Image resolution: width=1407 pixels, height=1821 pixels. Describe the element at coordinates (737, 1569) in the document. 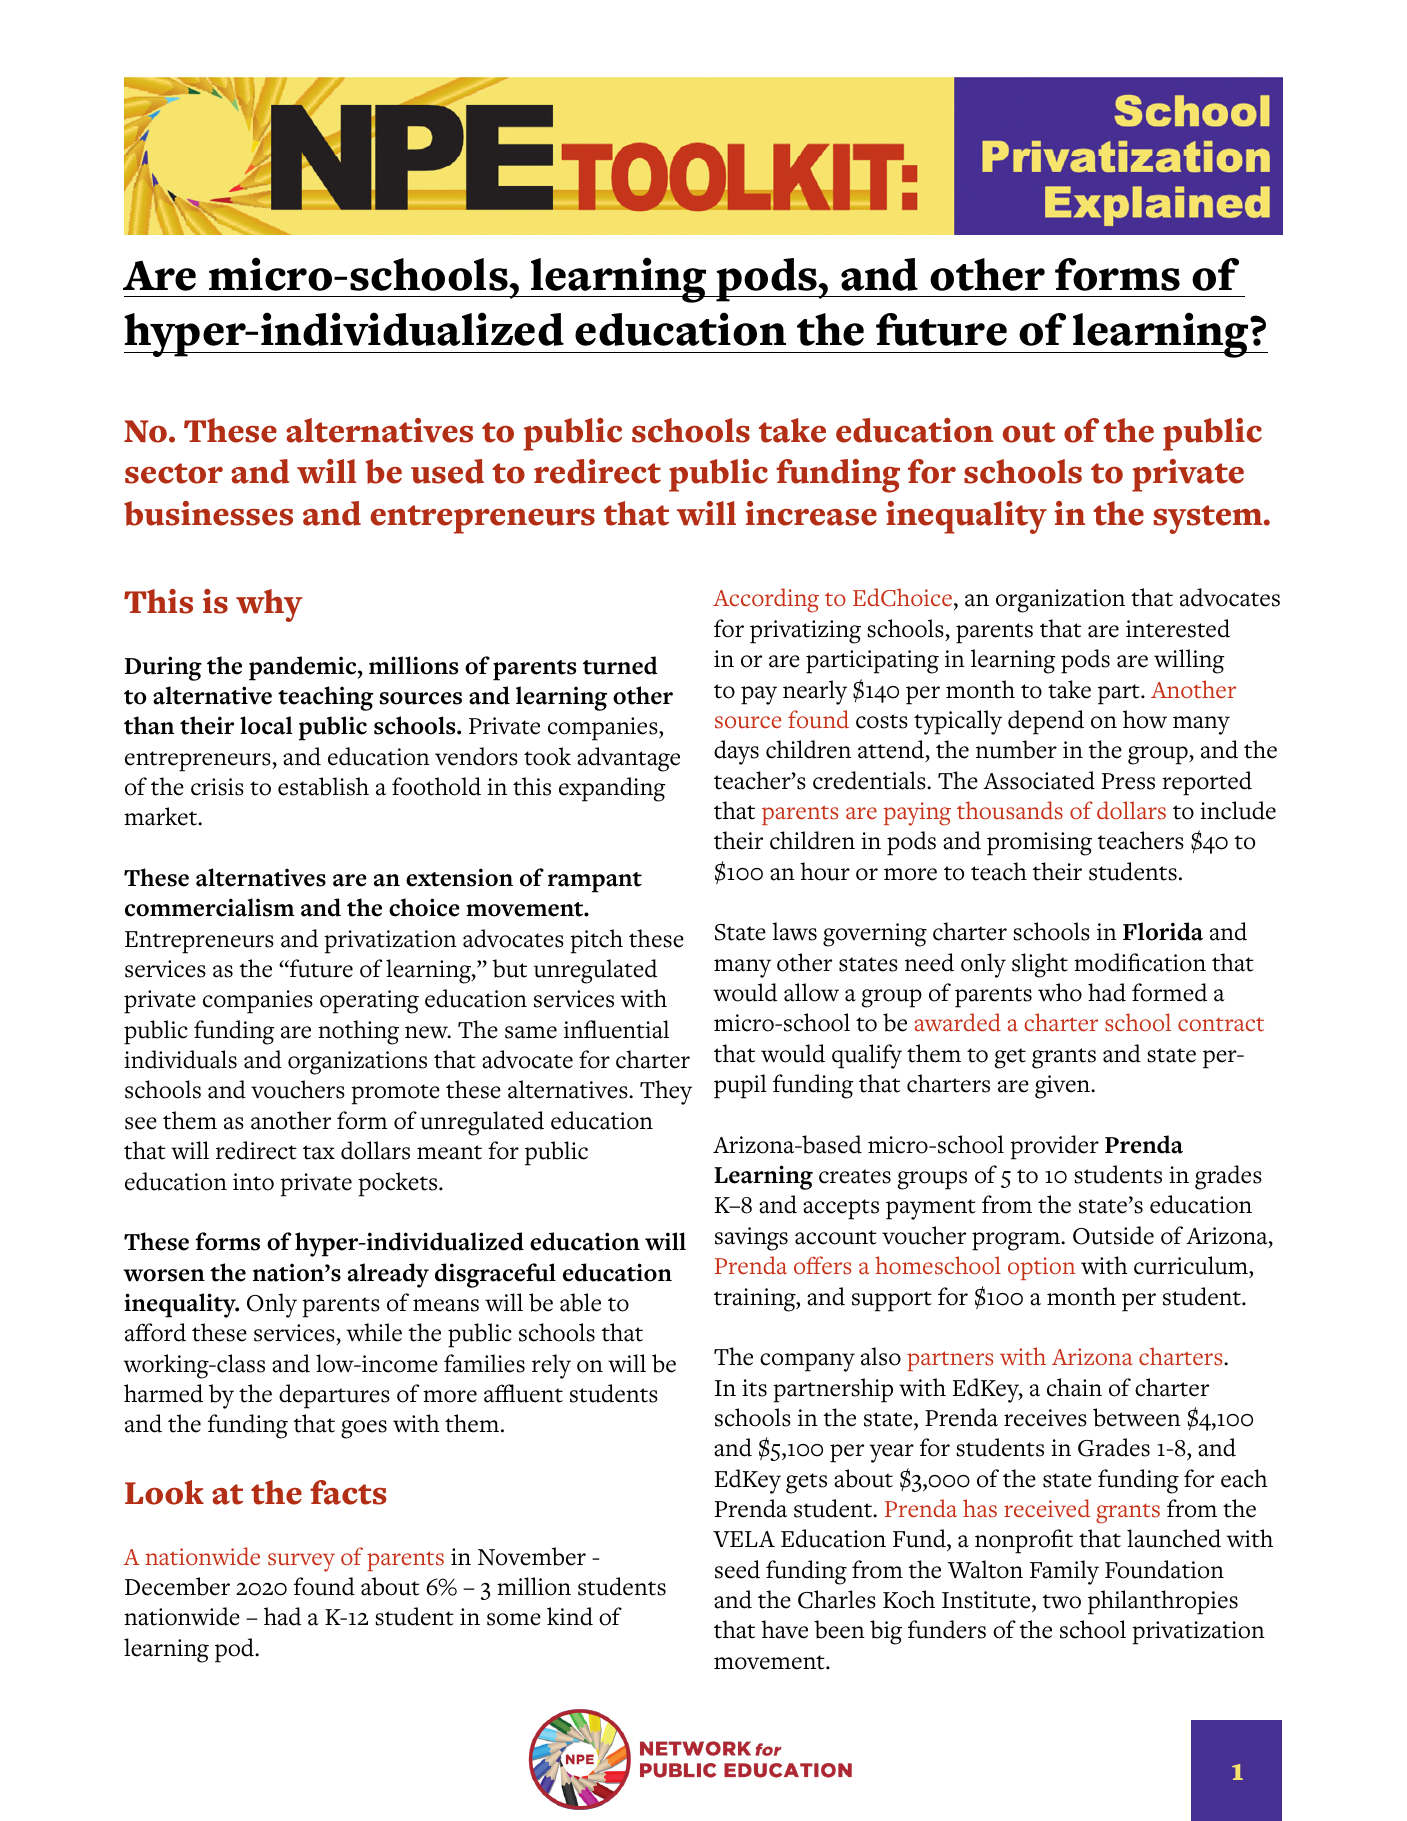

I see `seed` at that location.
